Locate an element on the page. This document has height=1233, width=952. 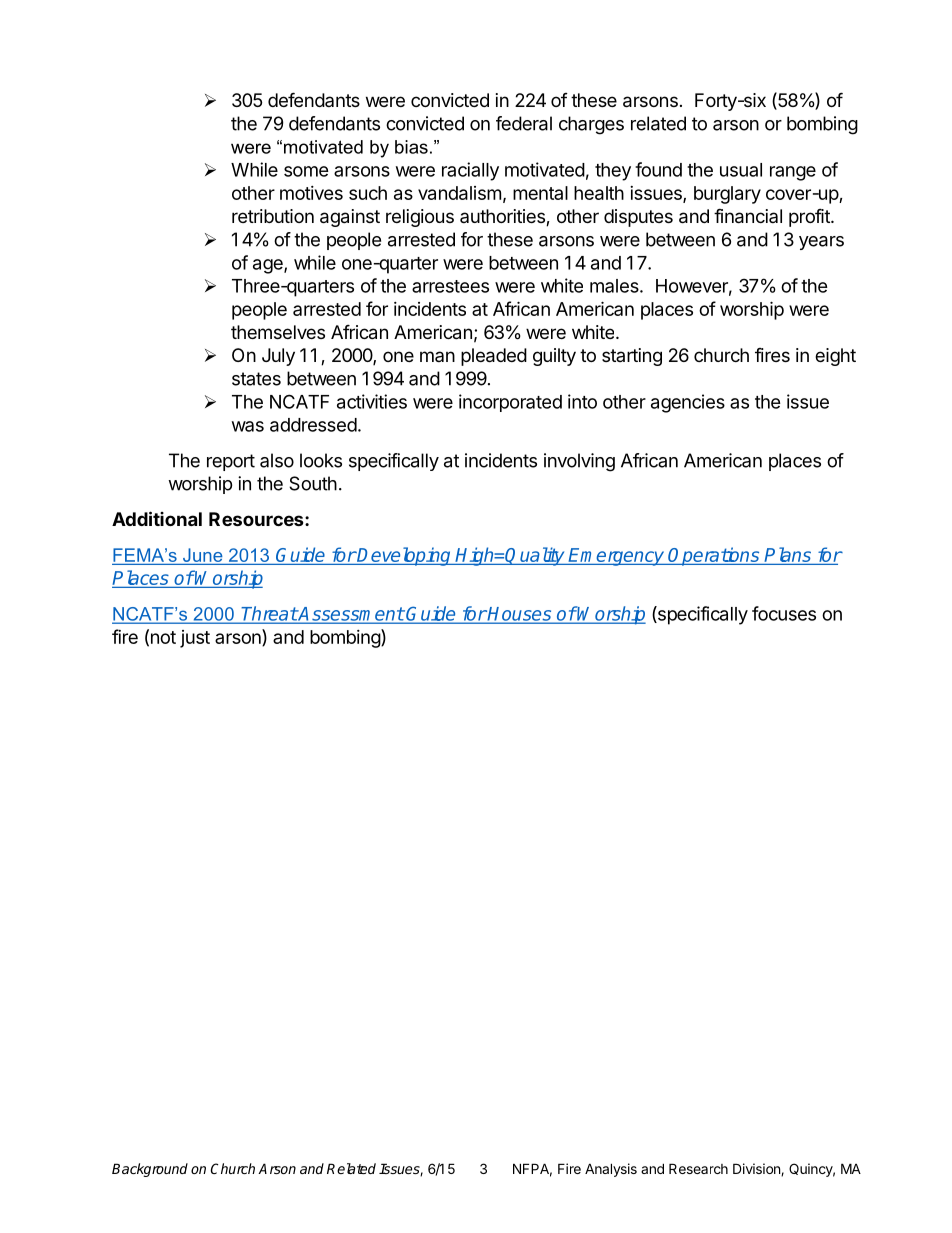
usual is located at coordinates (741, 170).
